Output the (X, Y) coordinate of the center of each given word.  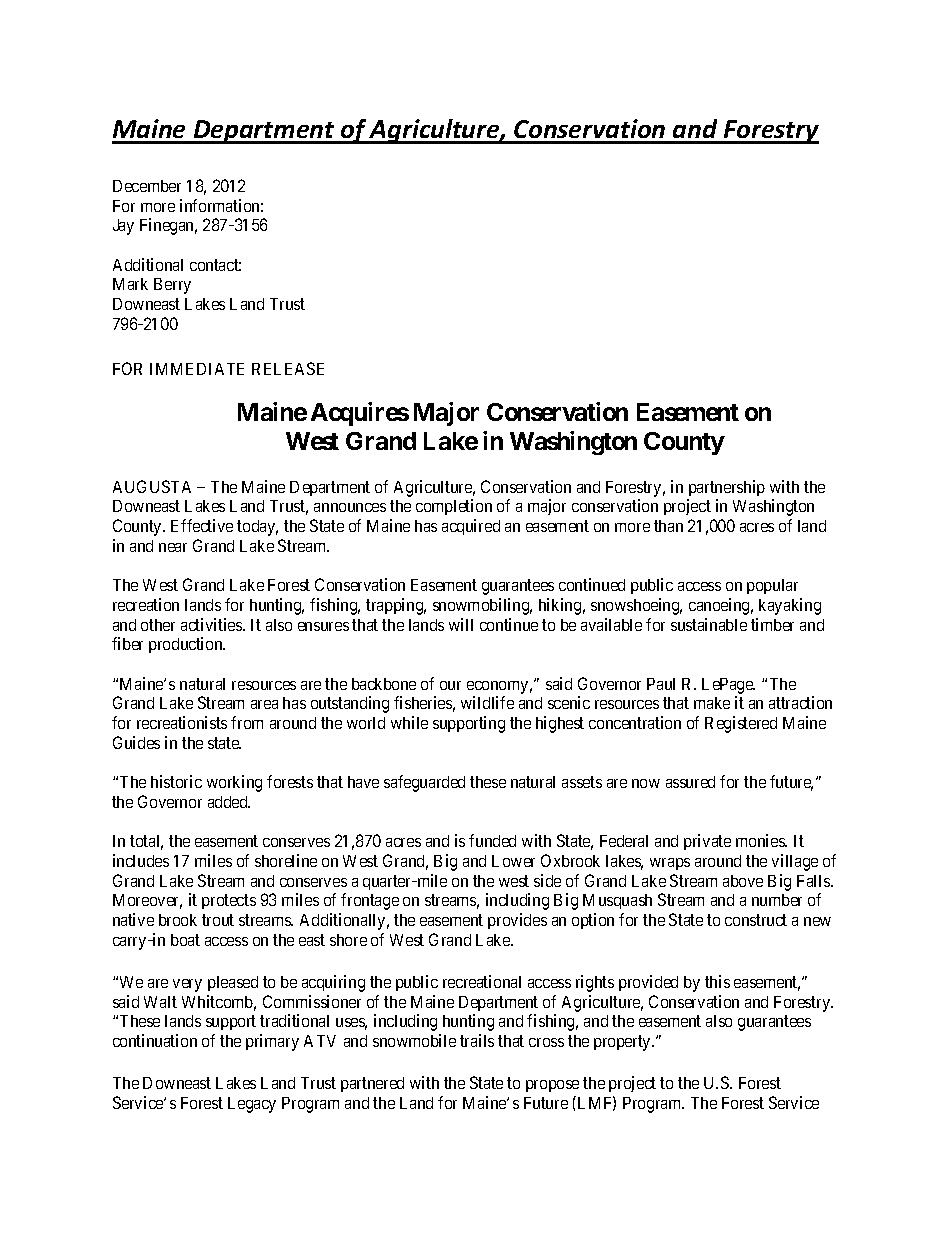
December (147, 186)
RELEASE (288, 368)
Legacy (252, 1105)
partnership (727, 488)
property (623, 1043)
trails (477, 1040)
